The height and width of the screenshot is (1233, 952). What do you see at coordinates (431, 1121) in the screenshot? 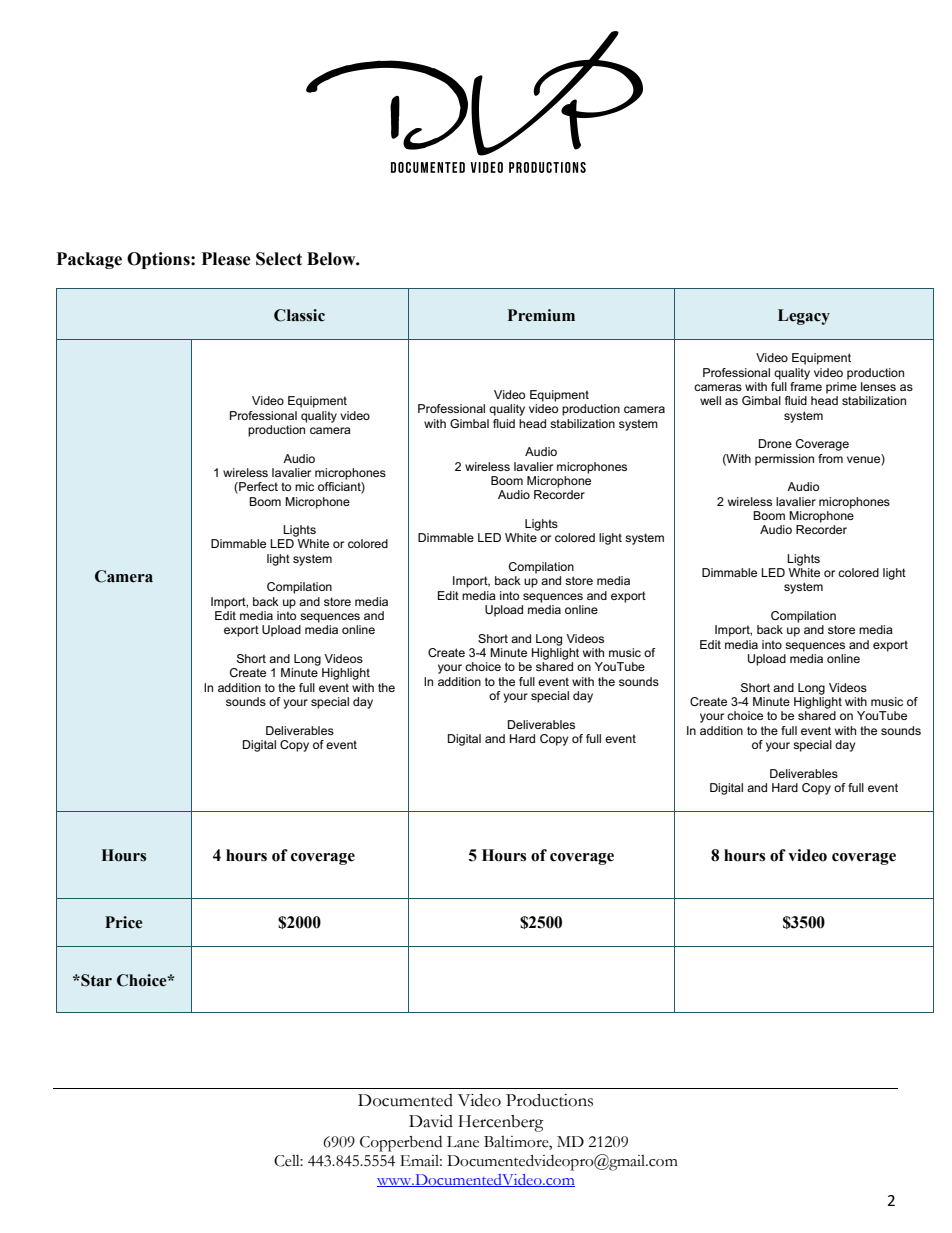
I see `David` at bounding box center [431, 1121].
